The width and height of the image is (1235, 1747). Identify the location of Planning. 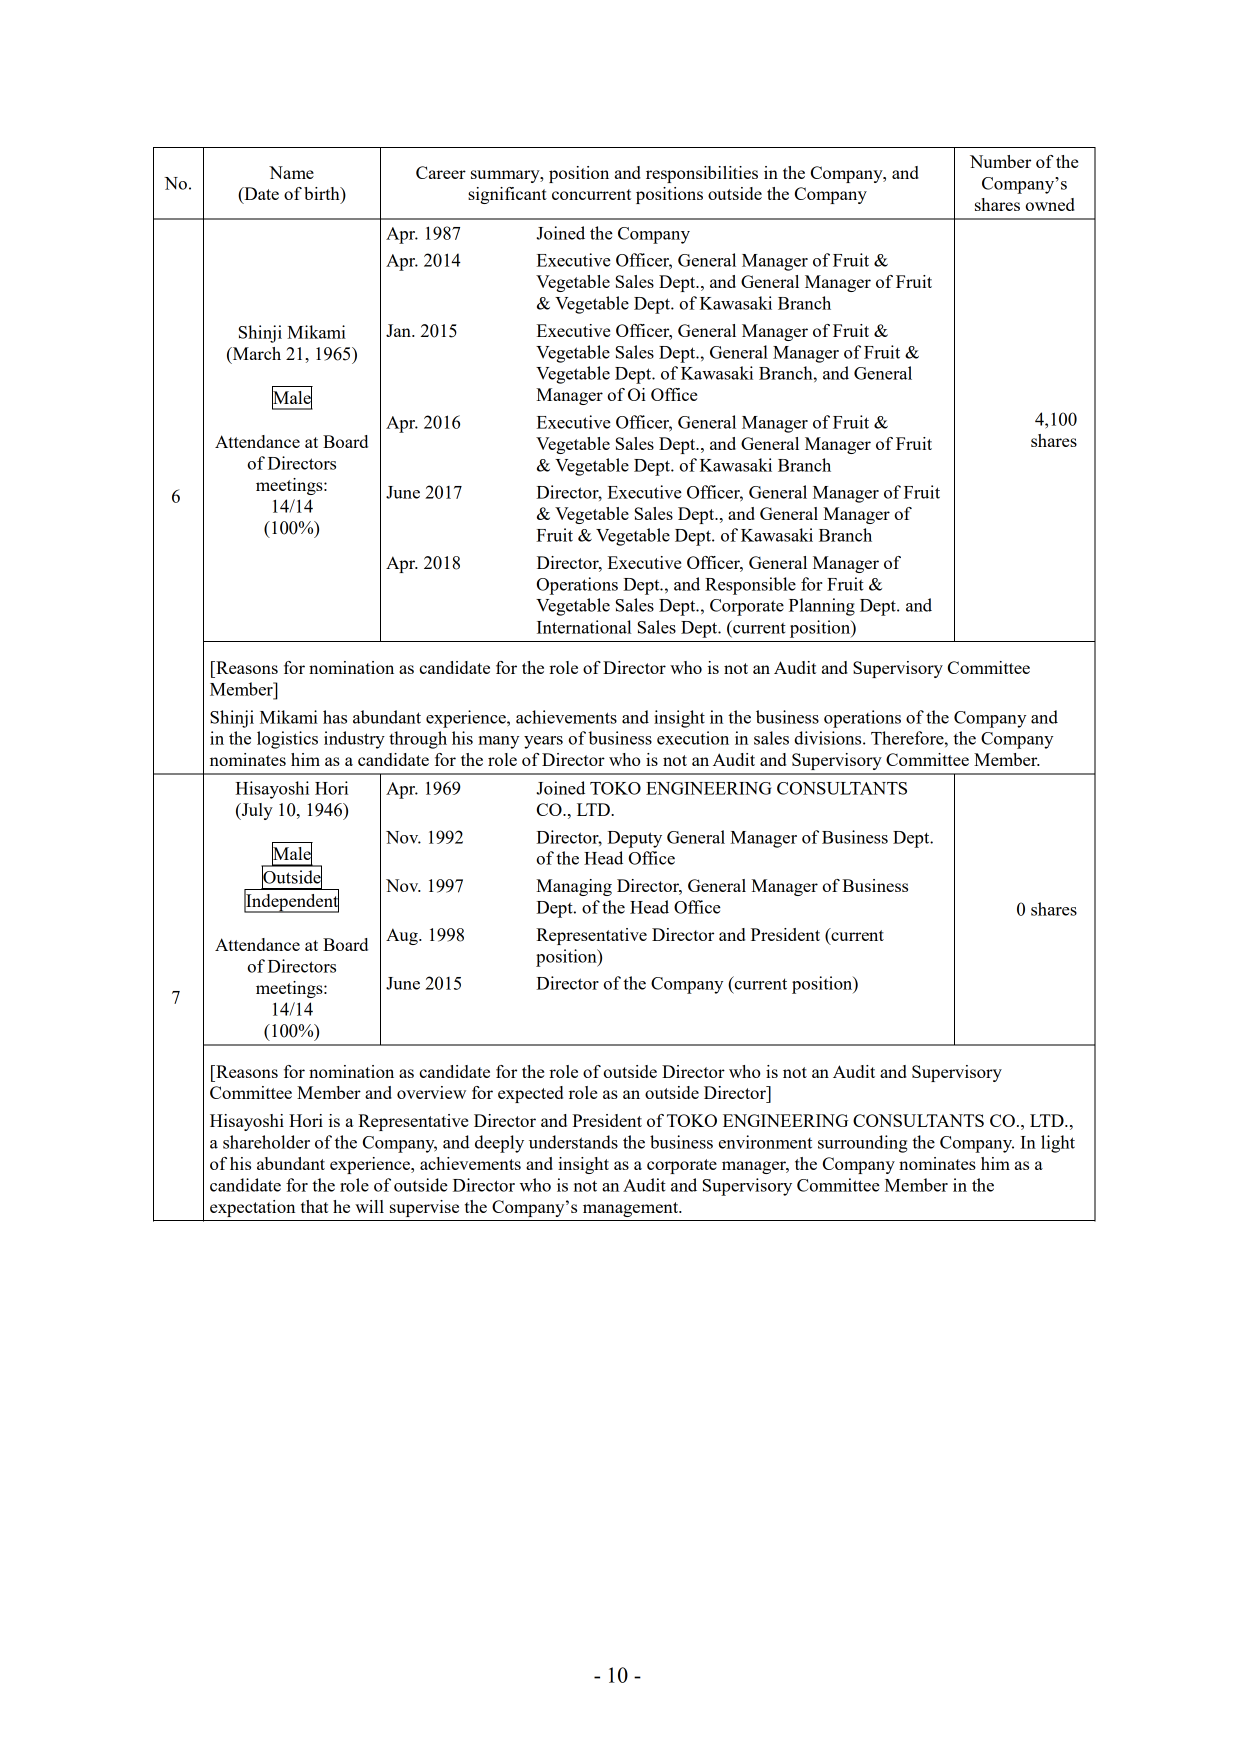
(822, 607).
